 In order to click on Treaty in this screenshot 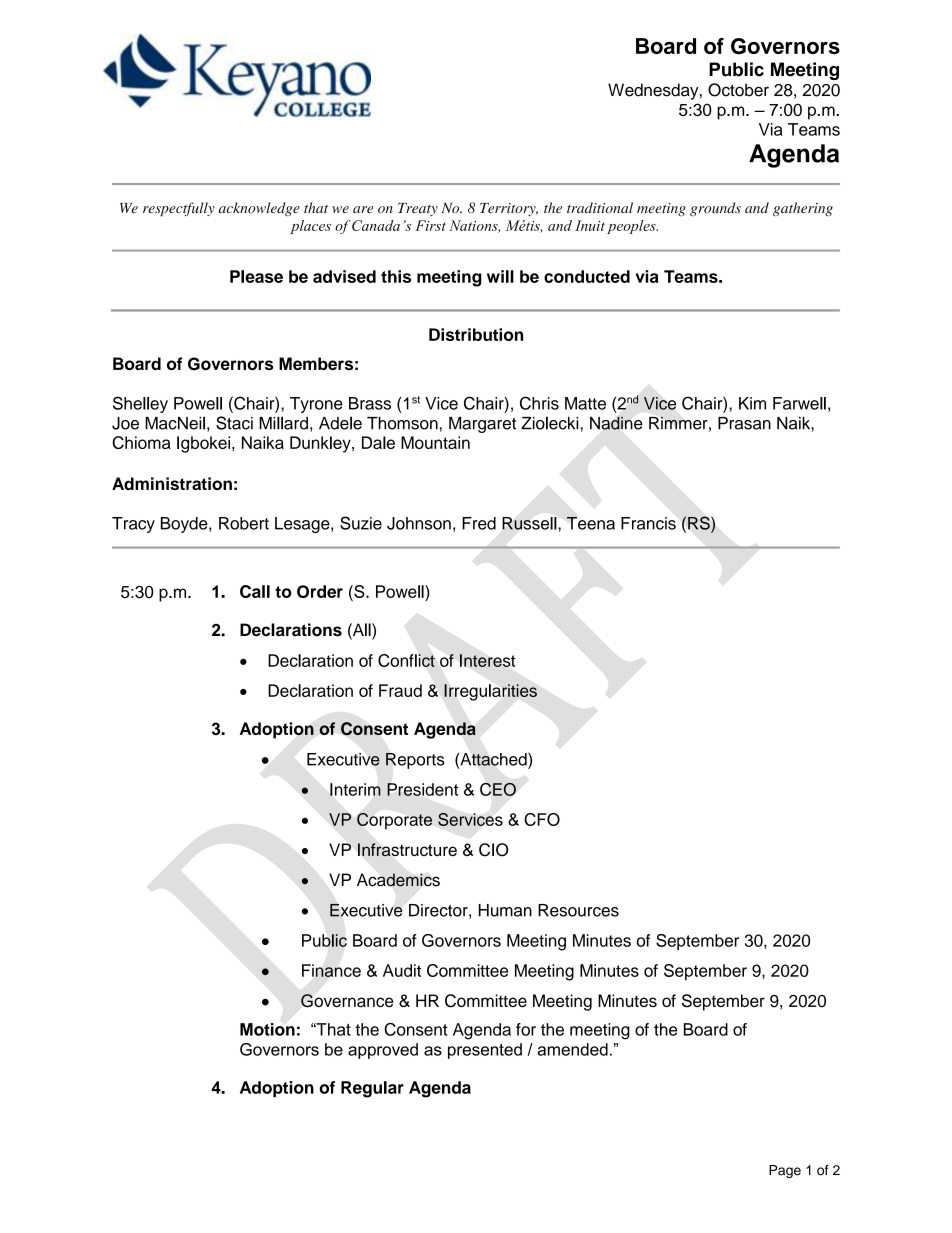, I will do `click(418, 209)`.
